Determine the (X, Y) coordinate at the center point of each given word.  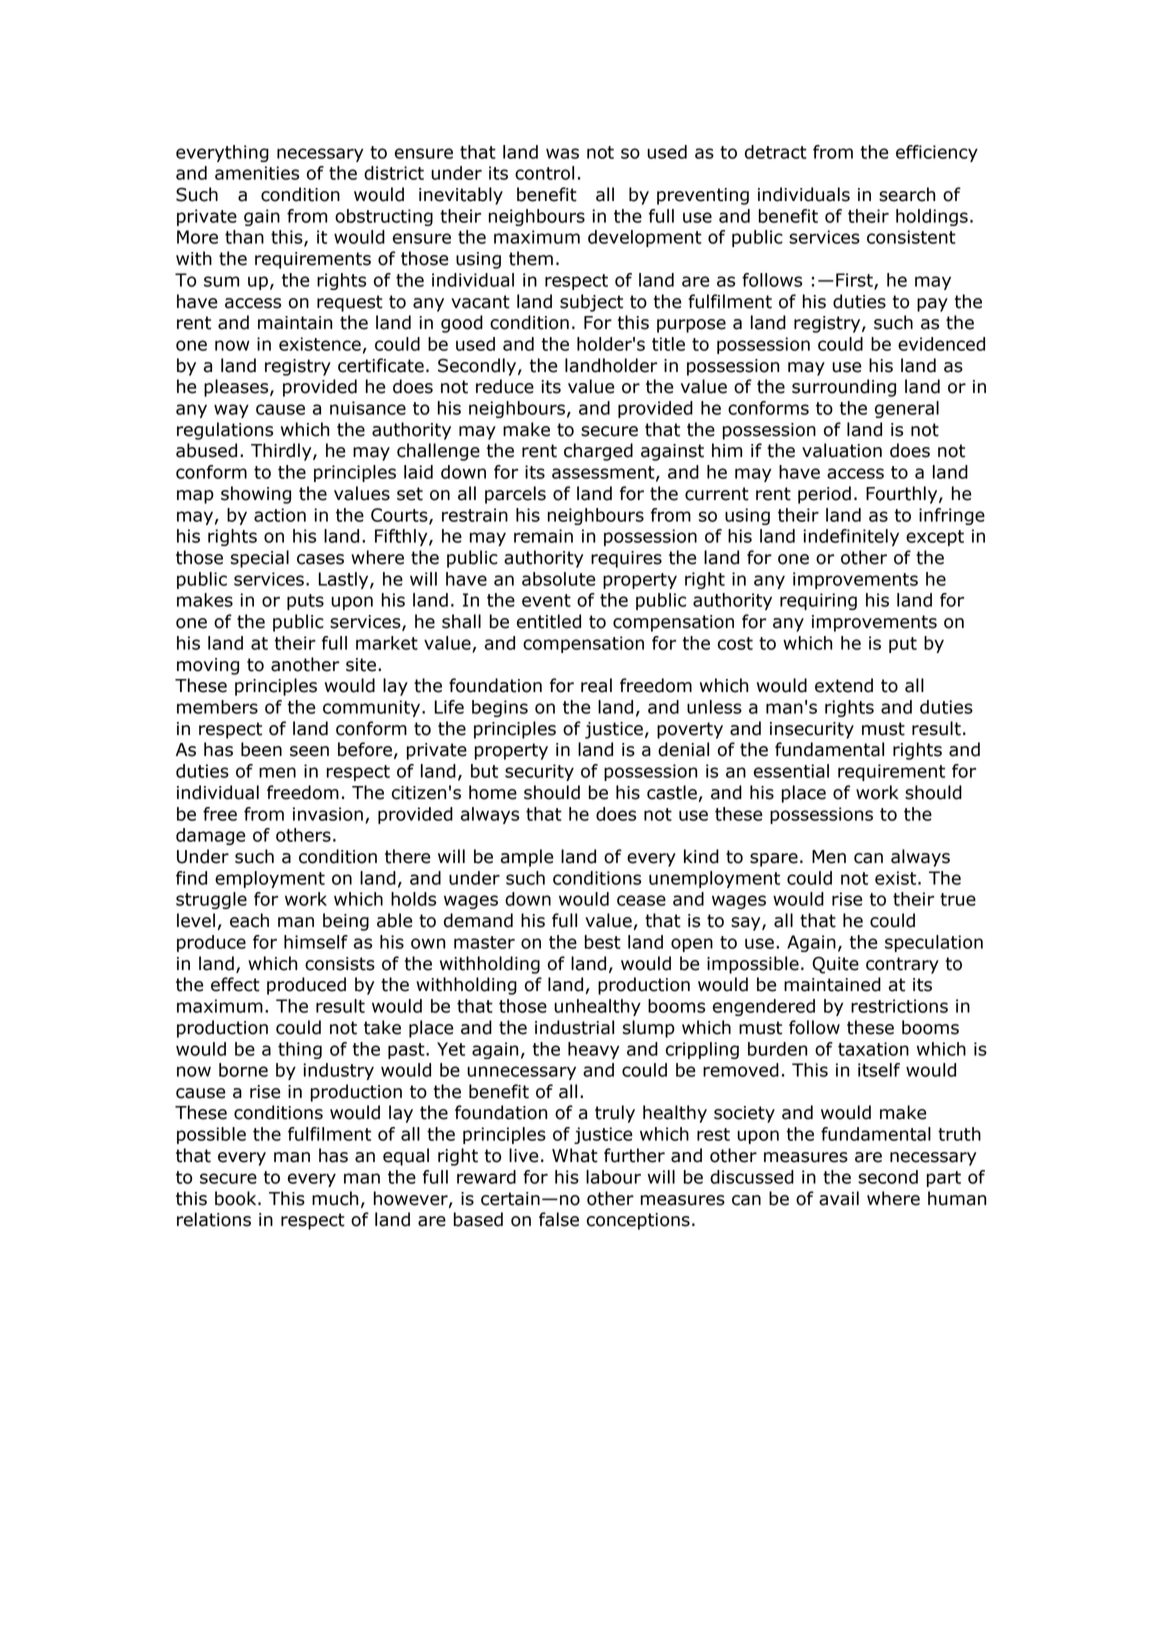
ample (527, 858)
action (280, 515)
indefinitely (851, 537)
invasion (328, 814)
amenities (257, 173)
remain (543, 536)
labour (613, 1177)
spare (774, 860)
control (544, 173)
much (335, 1198)
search (907, 194)
